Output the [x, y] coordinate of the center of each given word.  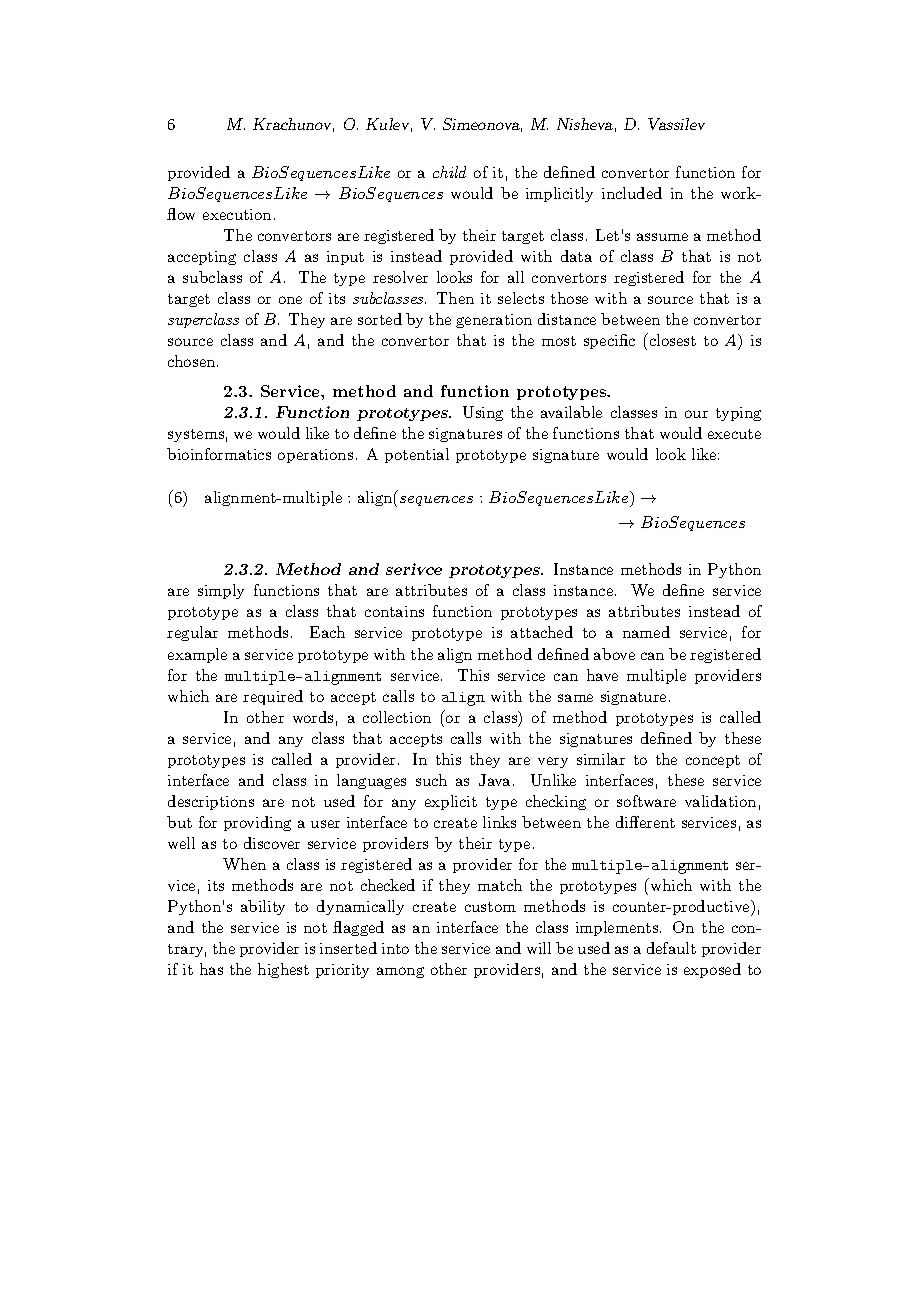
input [345, 258]
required [273, 697]
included [632, 193]
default [671, 948]
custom [490, 907]
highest [283, 970]
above [614, 654]
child [449, 172]
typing [738, 414]
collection [397, 717]
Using [483, 413]
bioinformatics [219, 454]
